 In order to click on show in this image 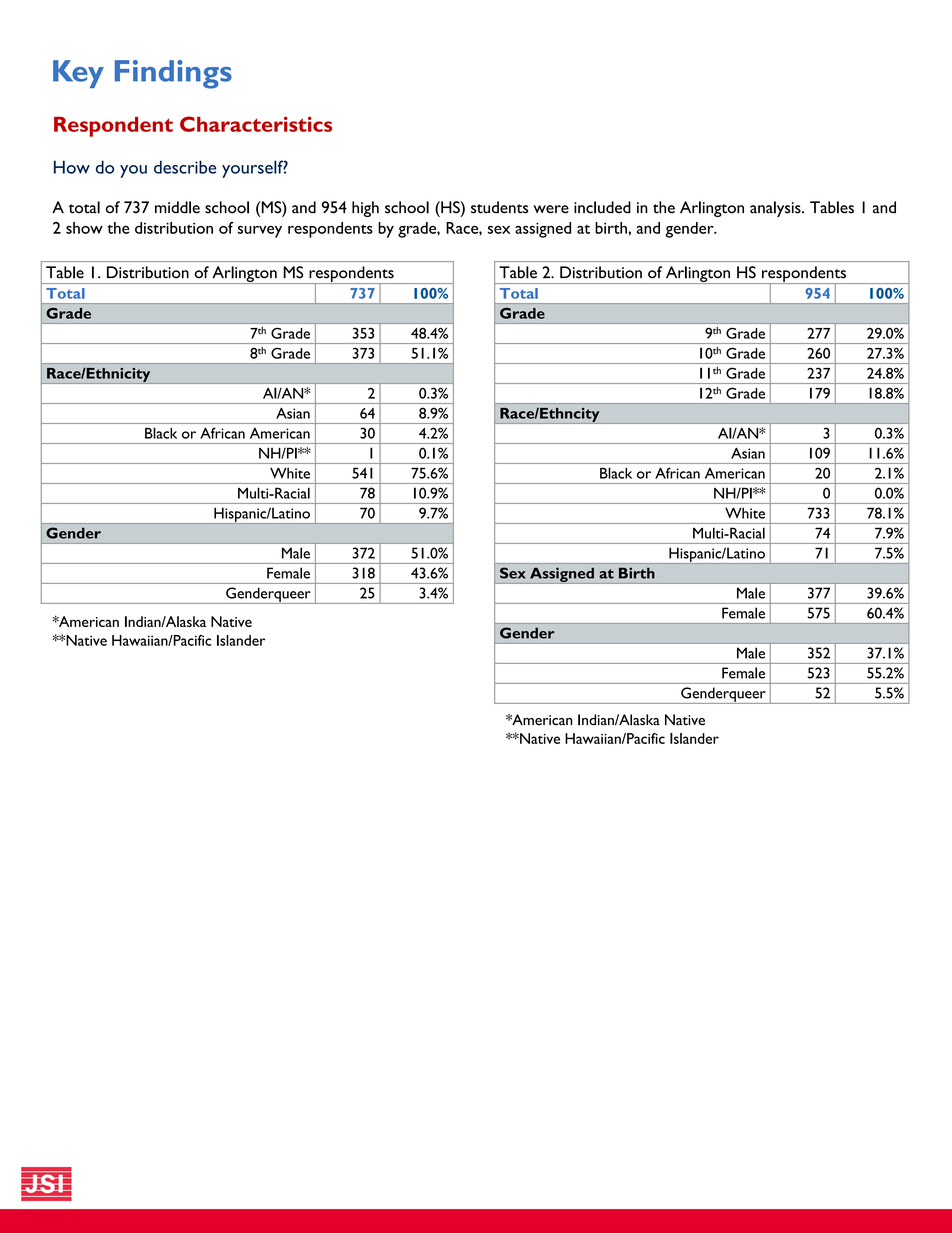, I will do `click(84, 228)`.
